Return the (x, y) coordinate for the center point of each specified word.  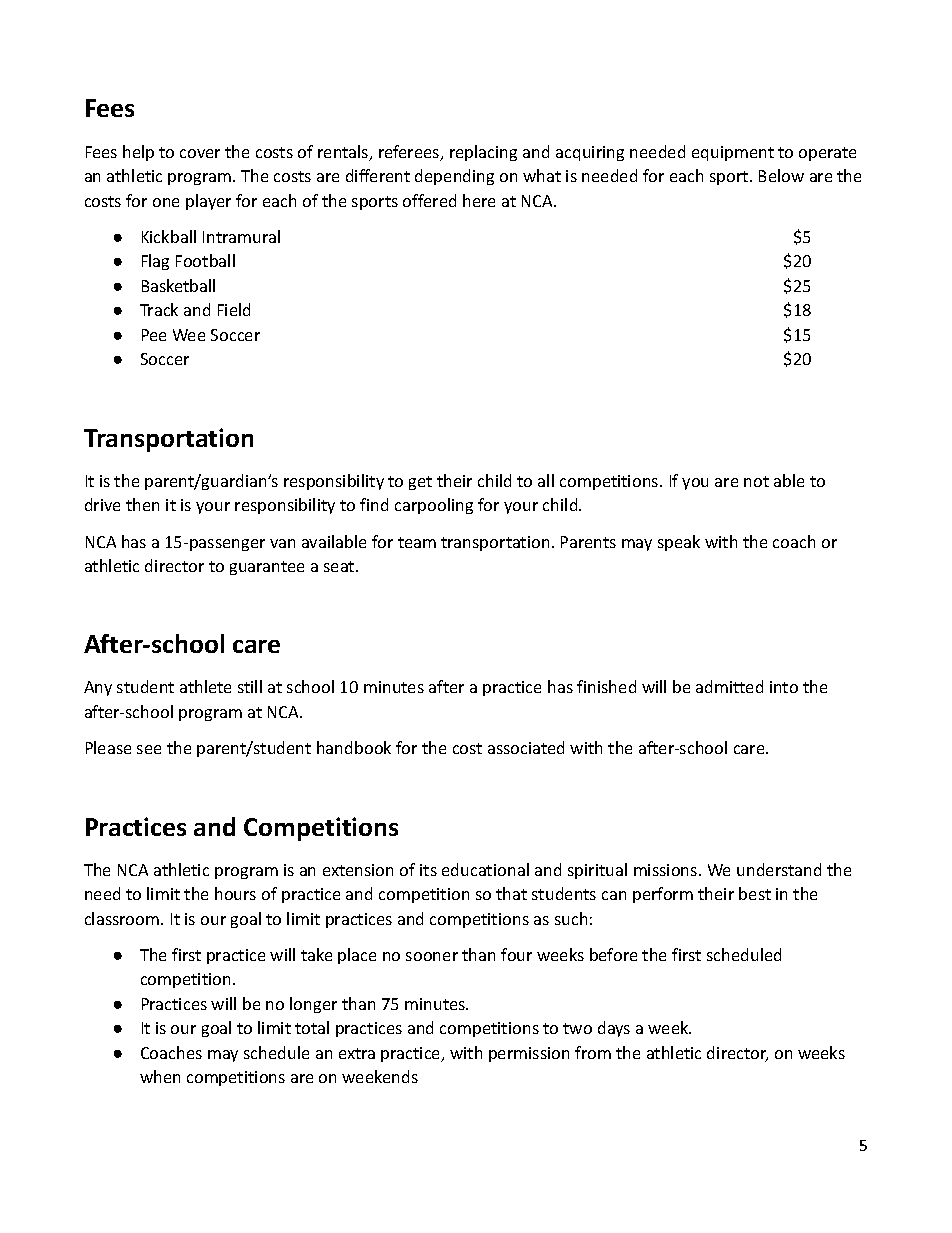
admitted (729, 686)
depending (454, 177)
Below (781, 175)
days (614, 1029)
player (208, 202)
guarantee (267, 568)
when (160, 1076)
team (417, 542)
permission (529, 1054)
